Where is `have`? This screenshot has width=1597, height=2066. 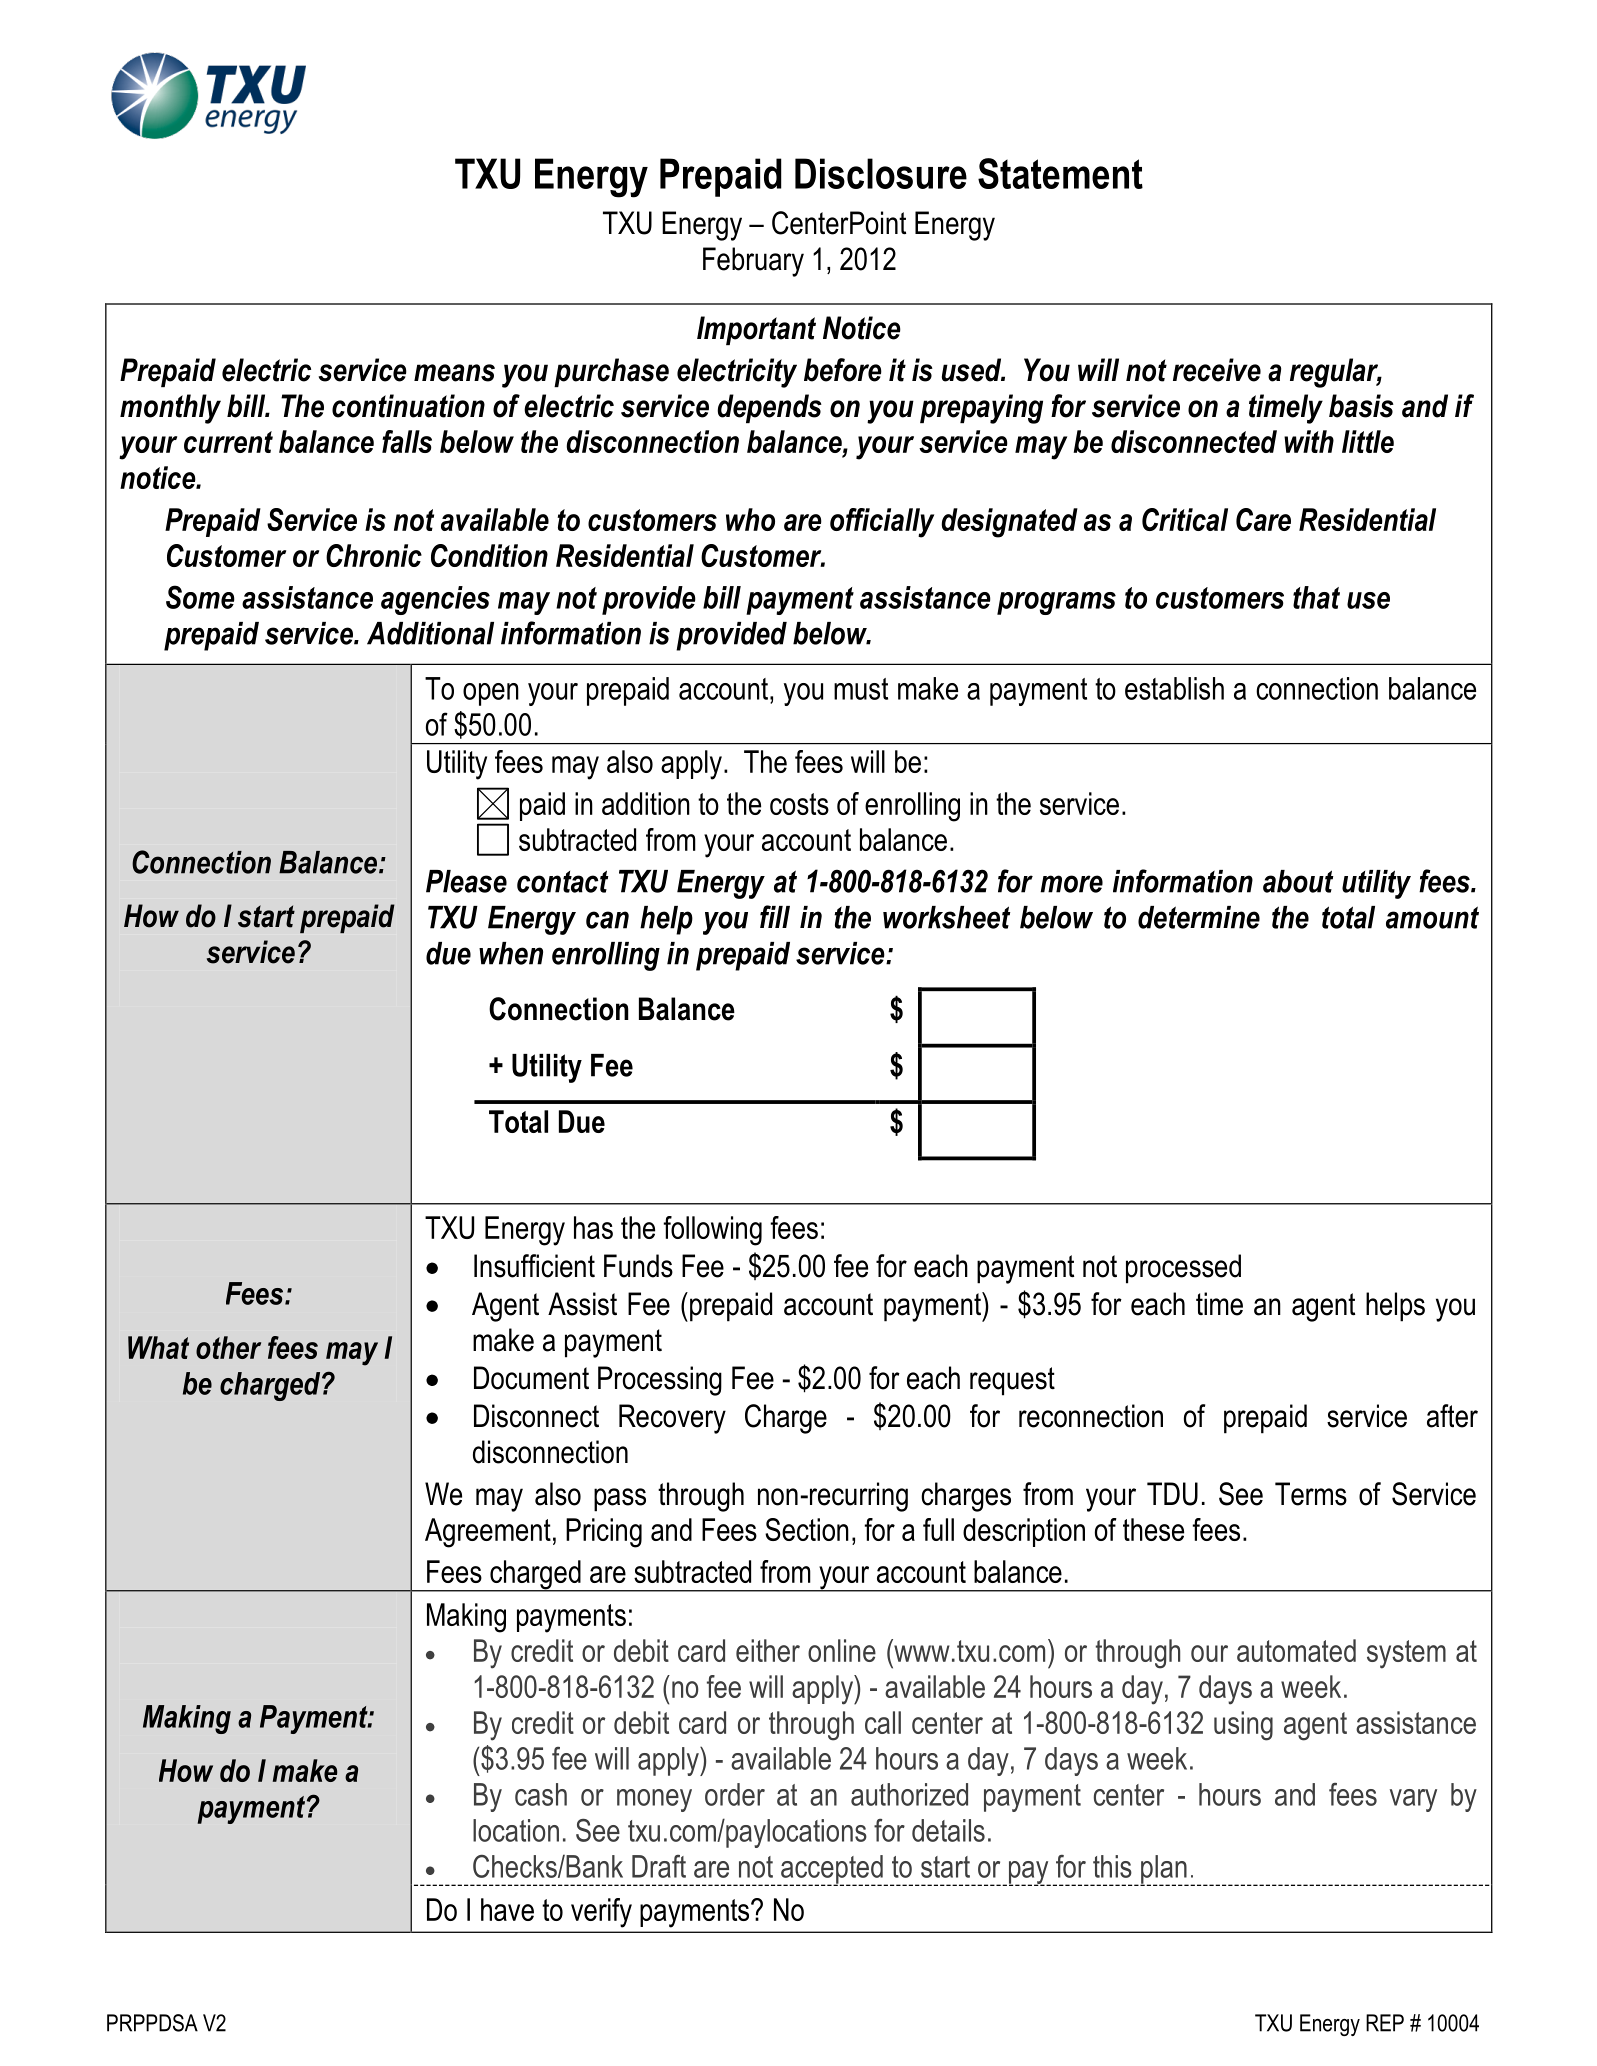 have is located at coordinates (507, 1909).
